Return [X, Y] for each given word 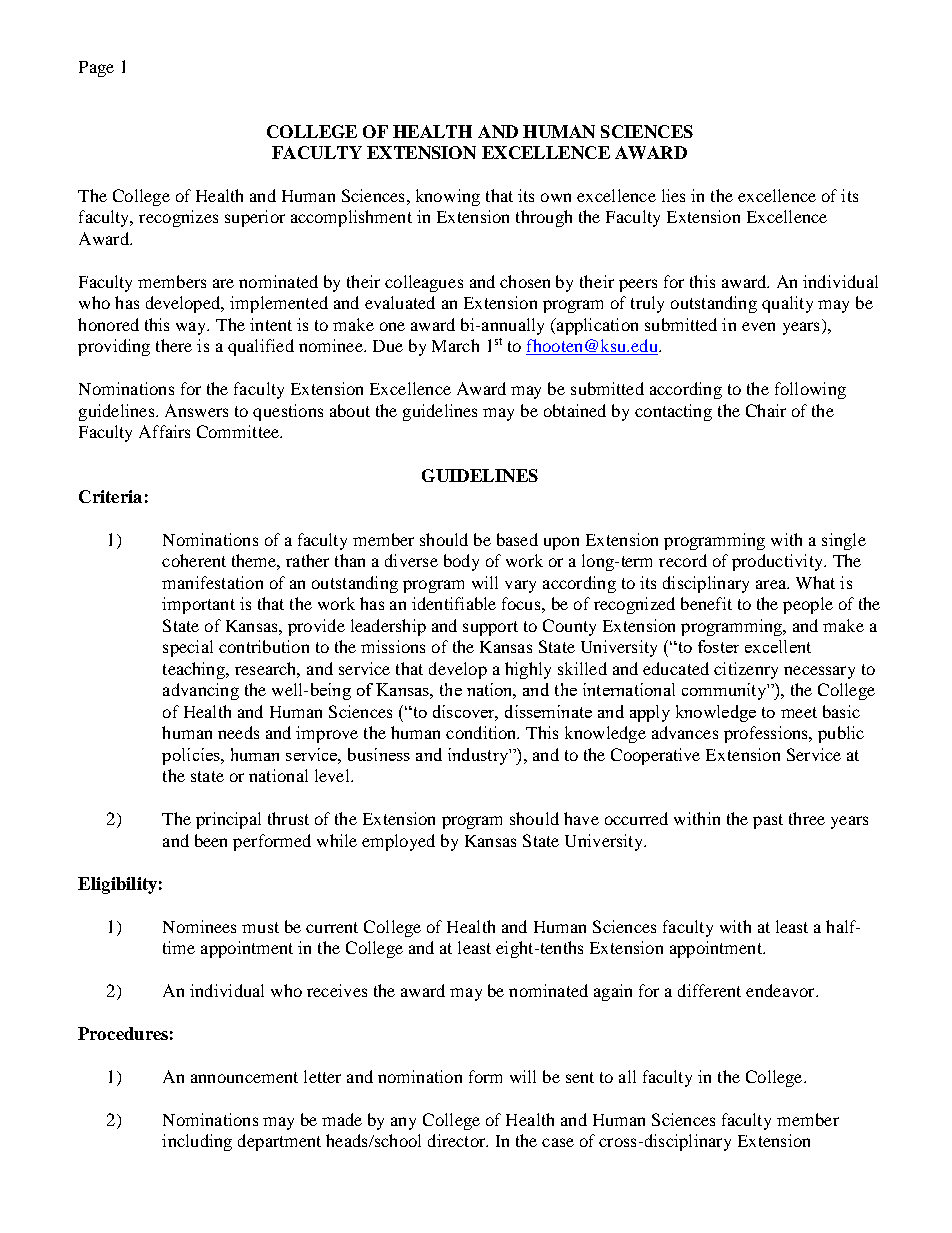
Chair [766, 410]
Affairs [164, 431]
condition [482, 732]
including [197, 1142]
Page [96, 69]
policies [192, 756]
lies [673, 195]
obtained [575, 410]
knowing [448, 197]
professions [767, 734]
